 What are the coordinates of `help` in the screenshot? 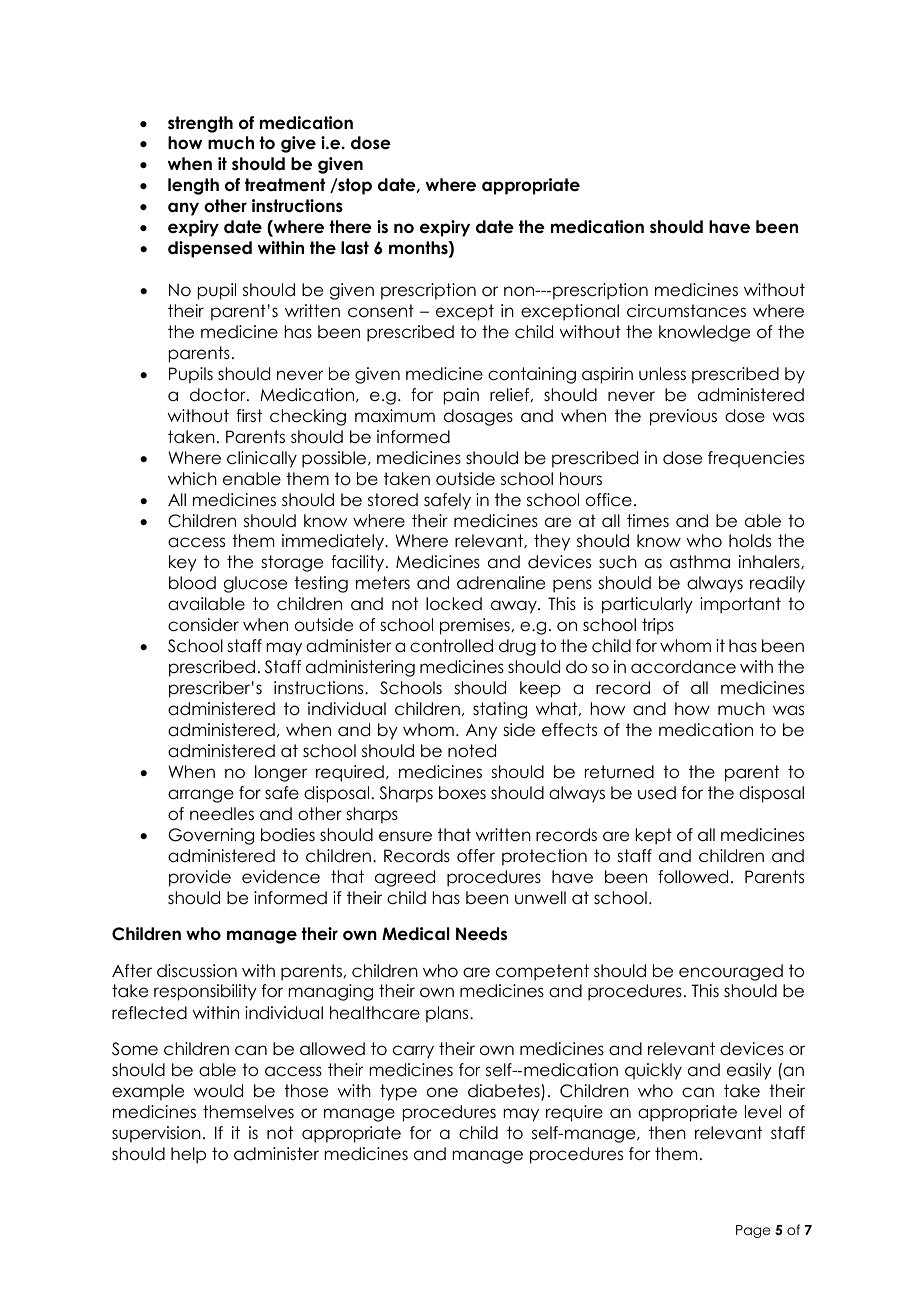 It's located at (188, 1155).
